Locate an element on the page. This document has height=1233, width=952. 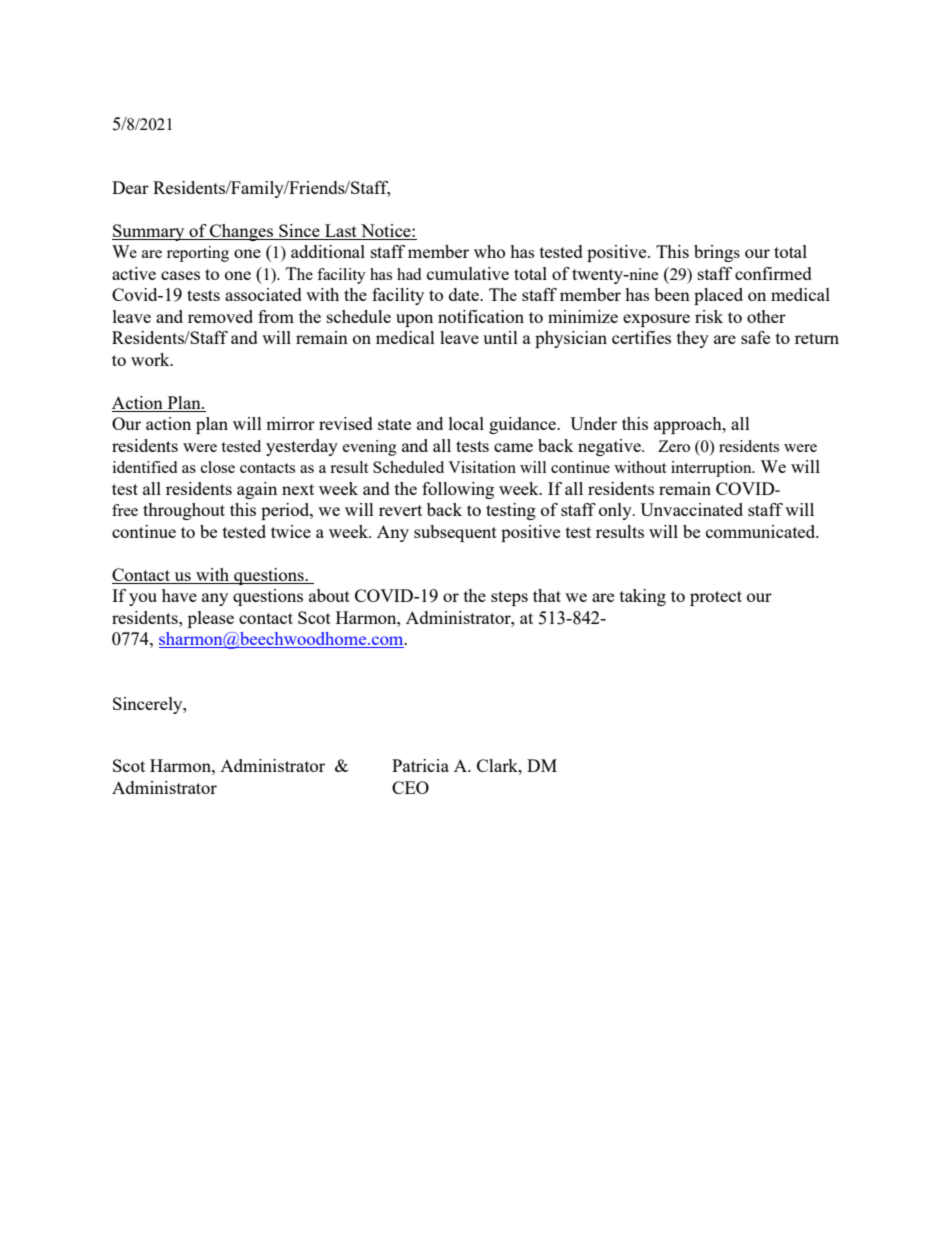
Patricia is located at coordinates (420, 765).
